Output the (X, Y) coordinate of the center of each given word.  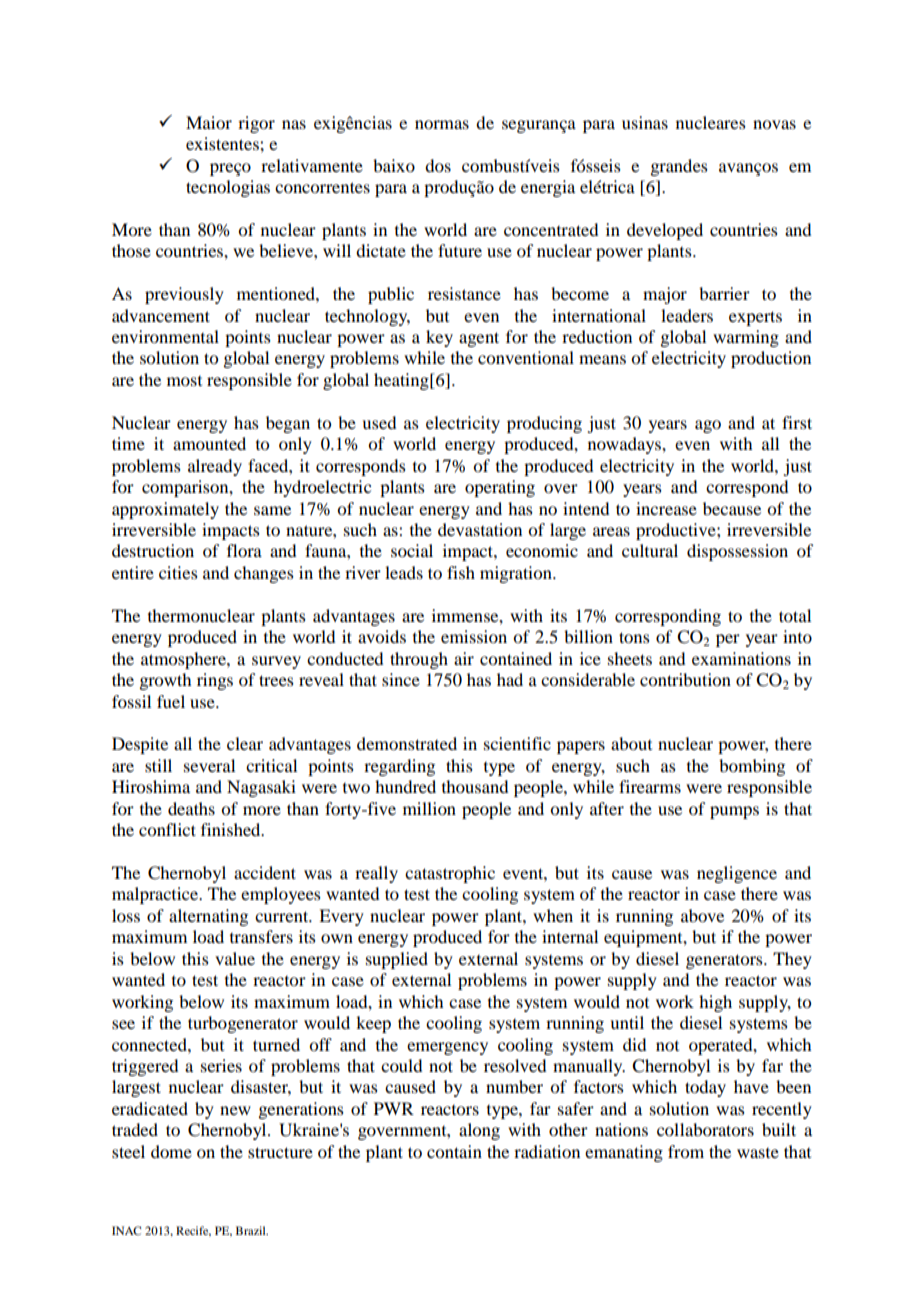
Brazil (252, 1230)
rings (215, 681)
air (464, 658)
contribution (685, 679)
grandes (679, 167)
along (479, 1131)
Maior (209, 122)
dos (438, 165)
